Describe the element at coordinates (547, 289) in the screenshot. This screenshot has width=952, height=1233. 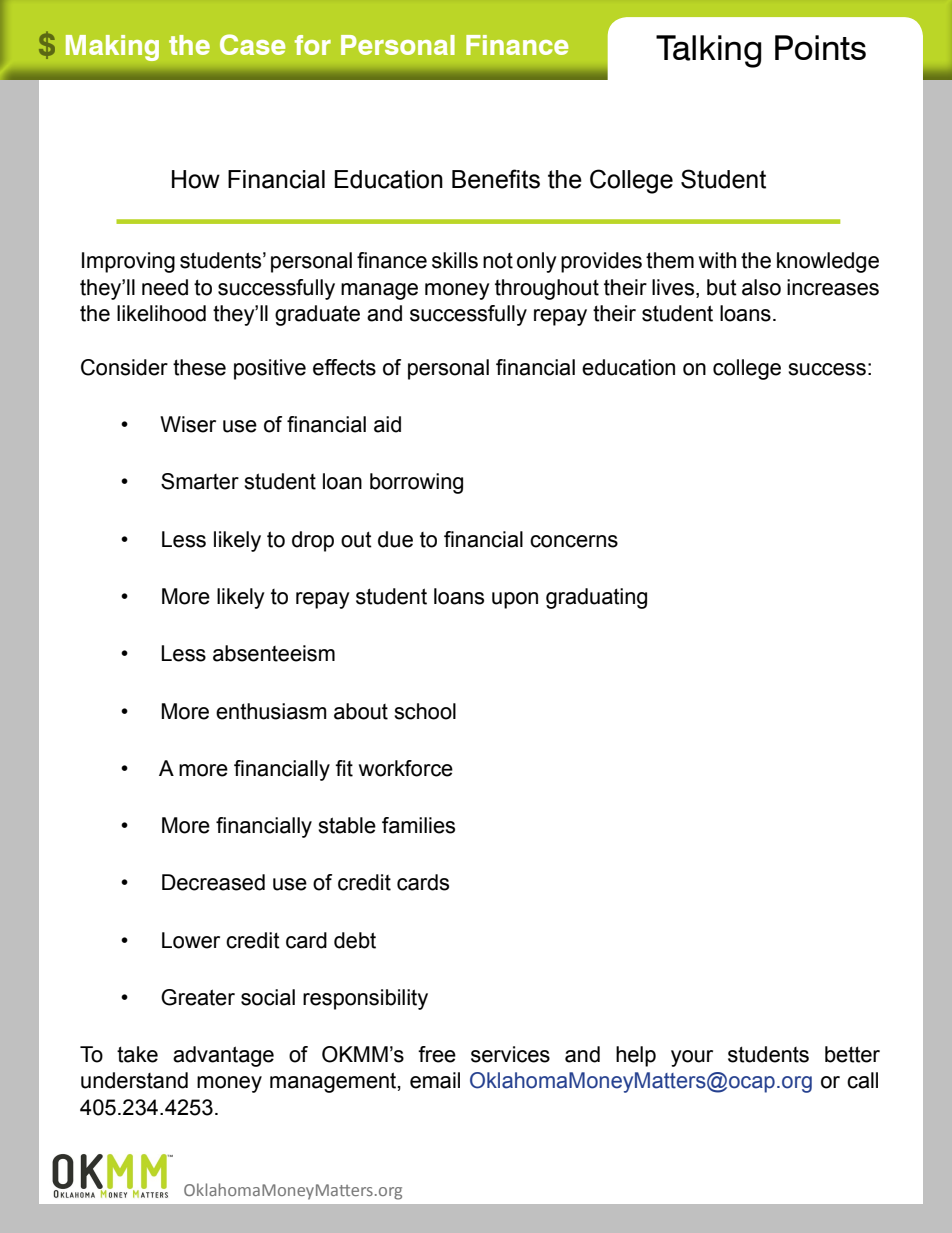
I see `throughout` at that location.
